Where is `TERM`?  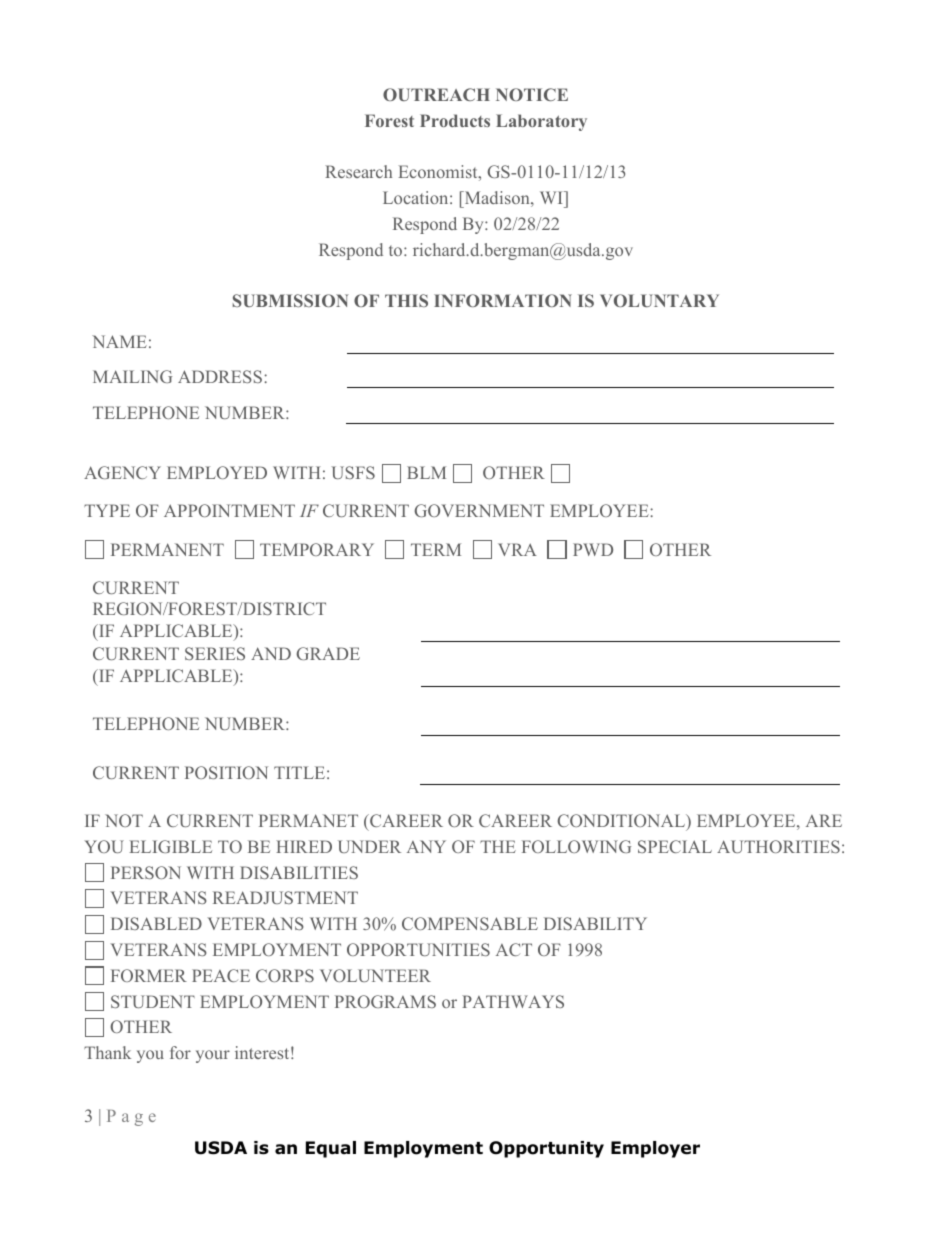
TERM is located at coordinates (436, 549).
